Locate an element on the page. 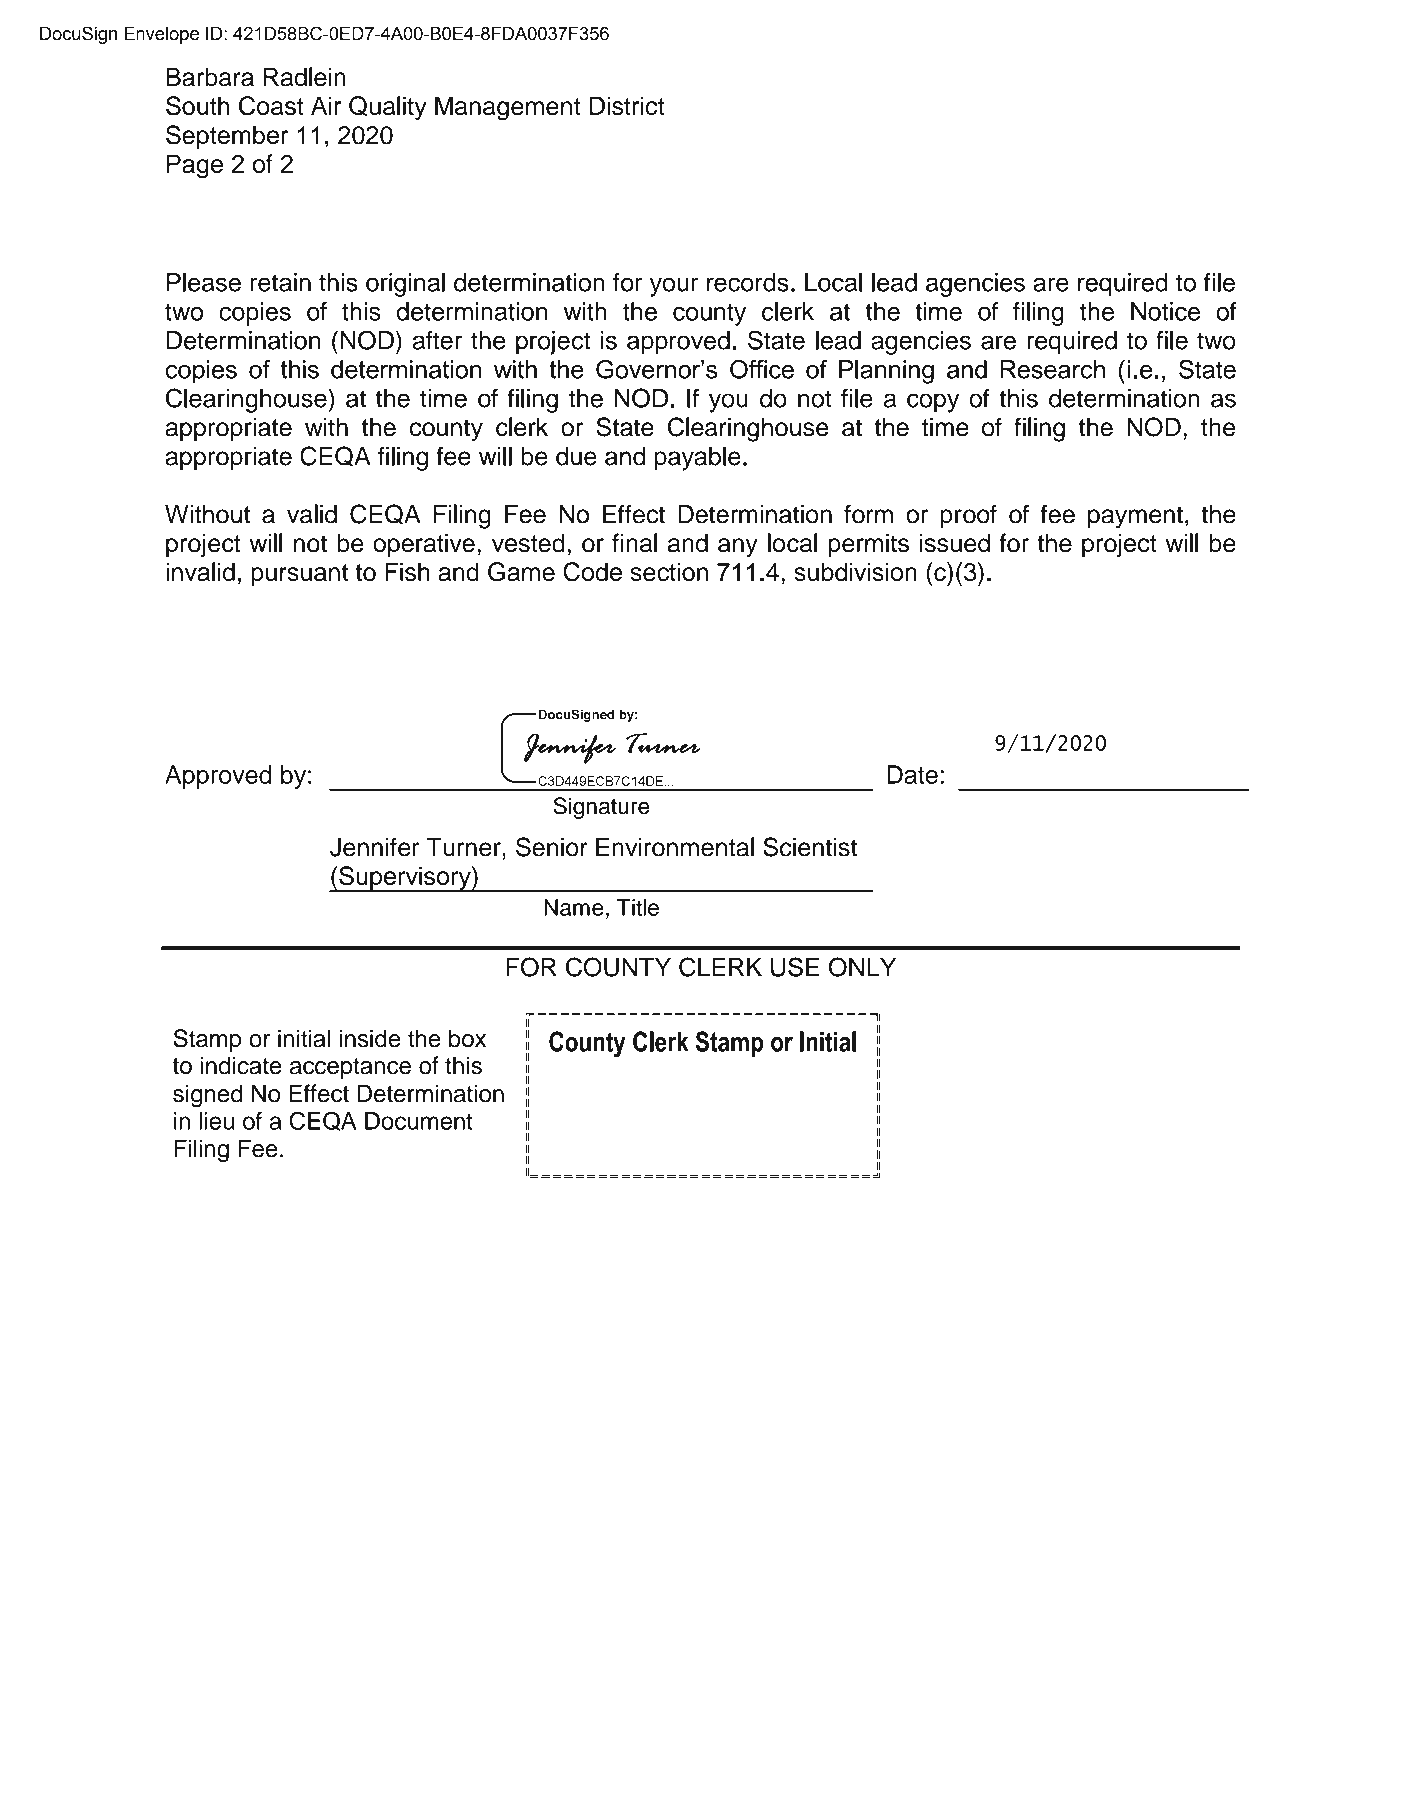 This image has width=1401, height=1813. Air is located at coordinates (326, 105).
